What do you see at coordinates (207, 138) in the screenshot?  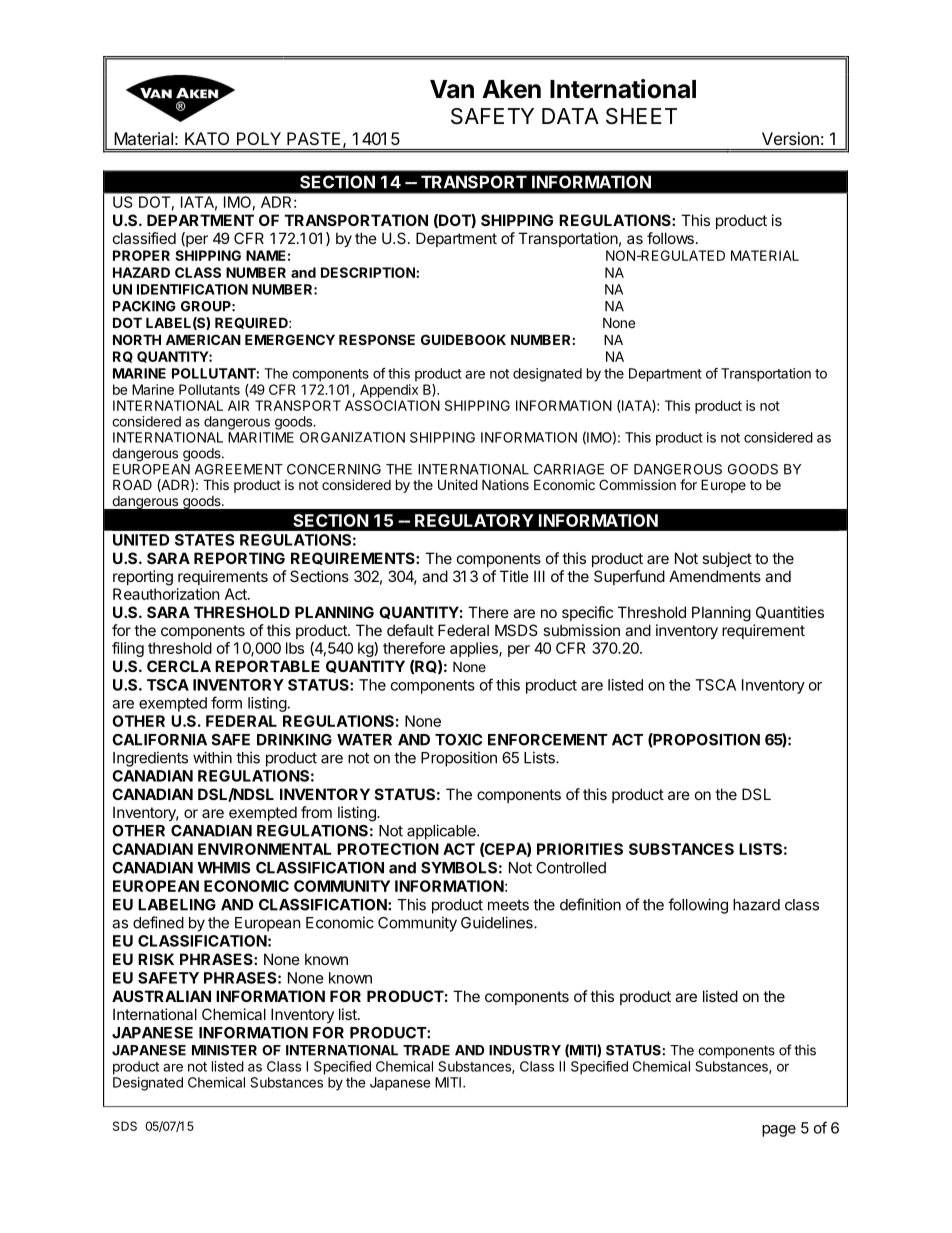 I see `KATO` at bounding box center [207, 138].
